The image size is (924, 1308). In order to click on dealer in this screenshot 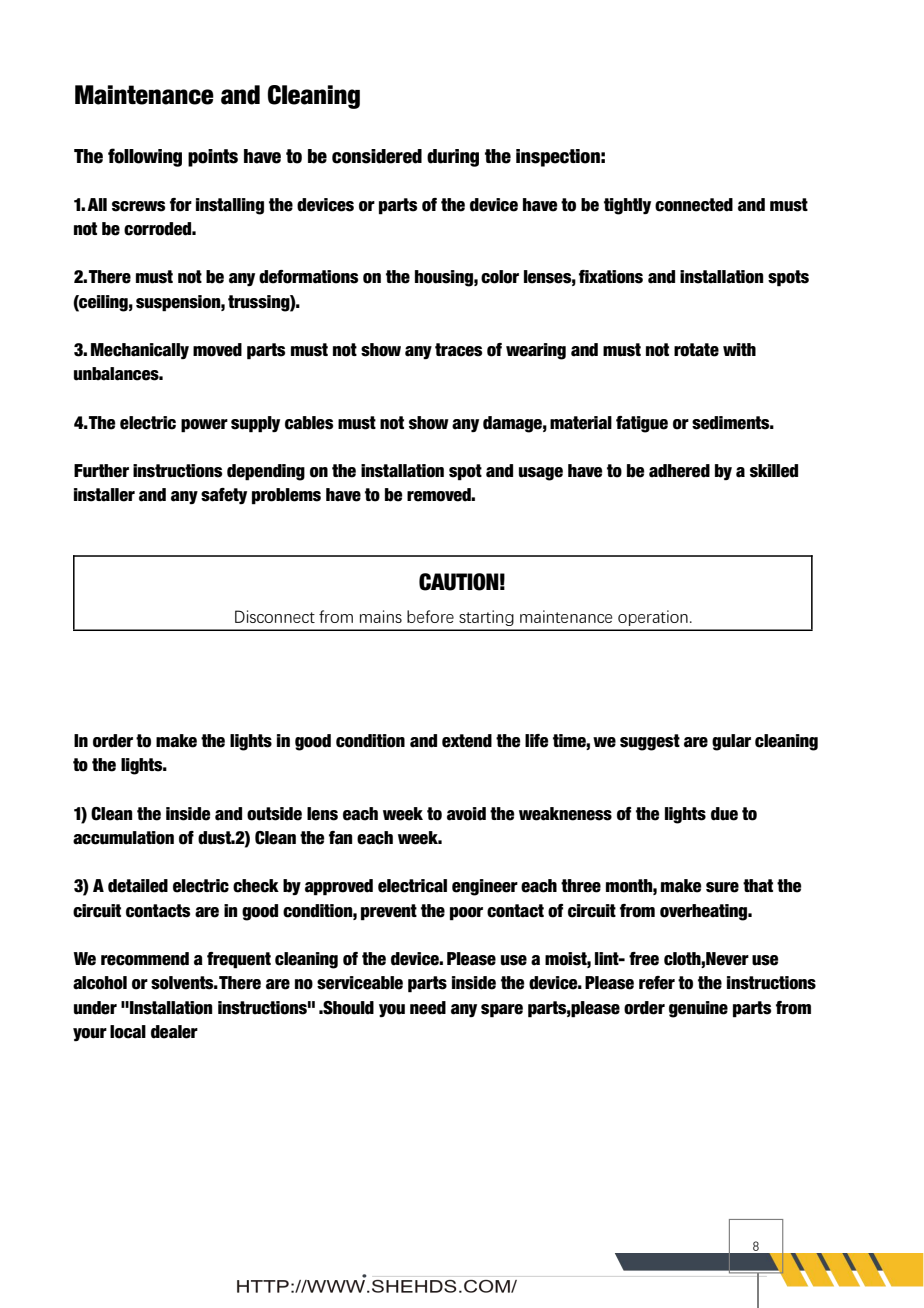, I will do `click(174, 1032)`.
